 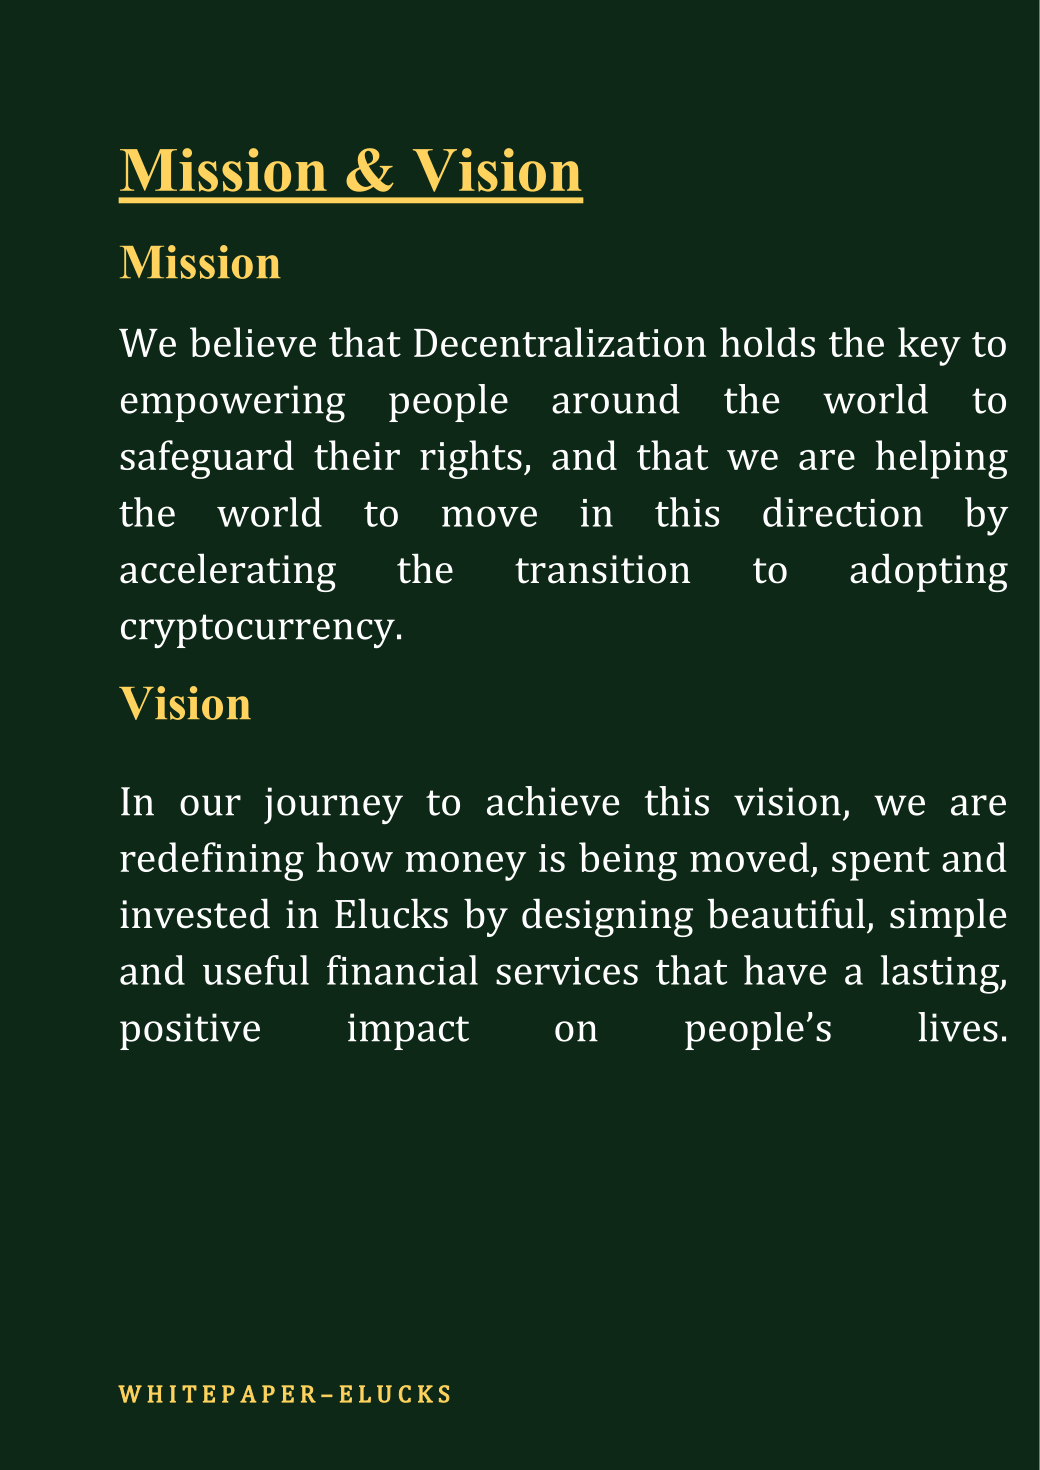 I want to click on services, so click(x=567, y=971).
